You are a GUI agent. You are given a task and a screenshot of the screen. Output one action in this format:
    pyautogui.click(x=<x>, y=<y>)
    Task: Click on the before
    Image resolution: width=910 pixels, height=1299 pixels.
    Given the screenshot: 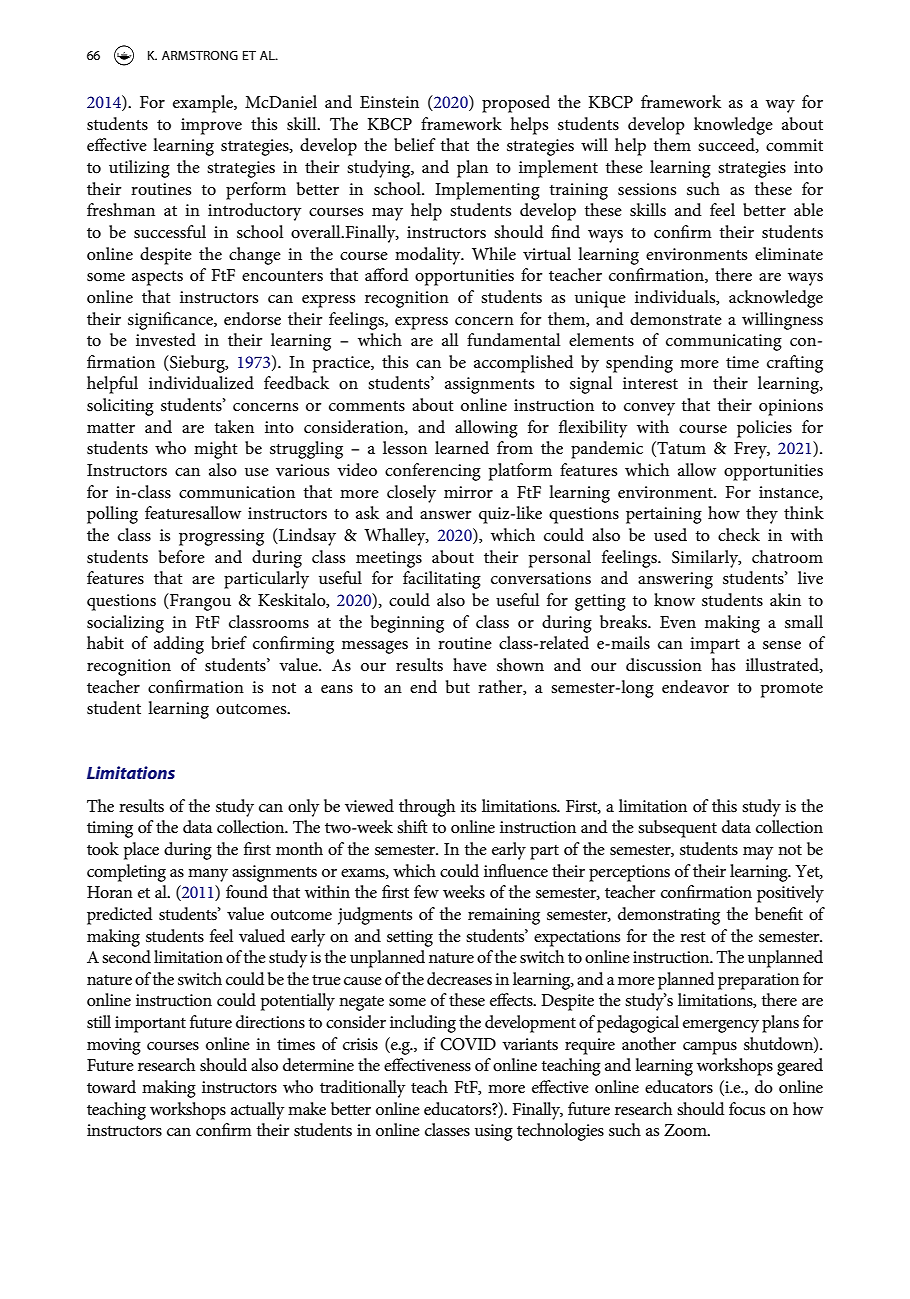 What is the action you would take?
    pyautogui.click(x=182, y=557)
